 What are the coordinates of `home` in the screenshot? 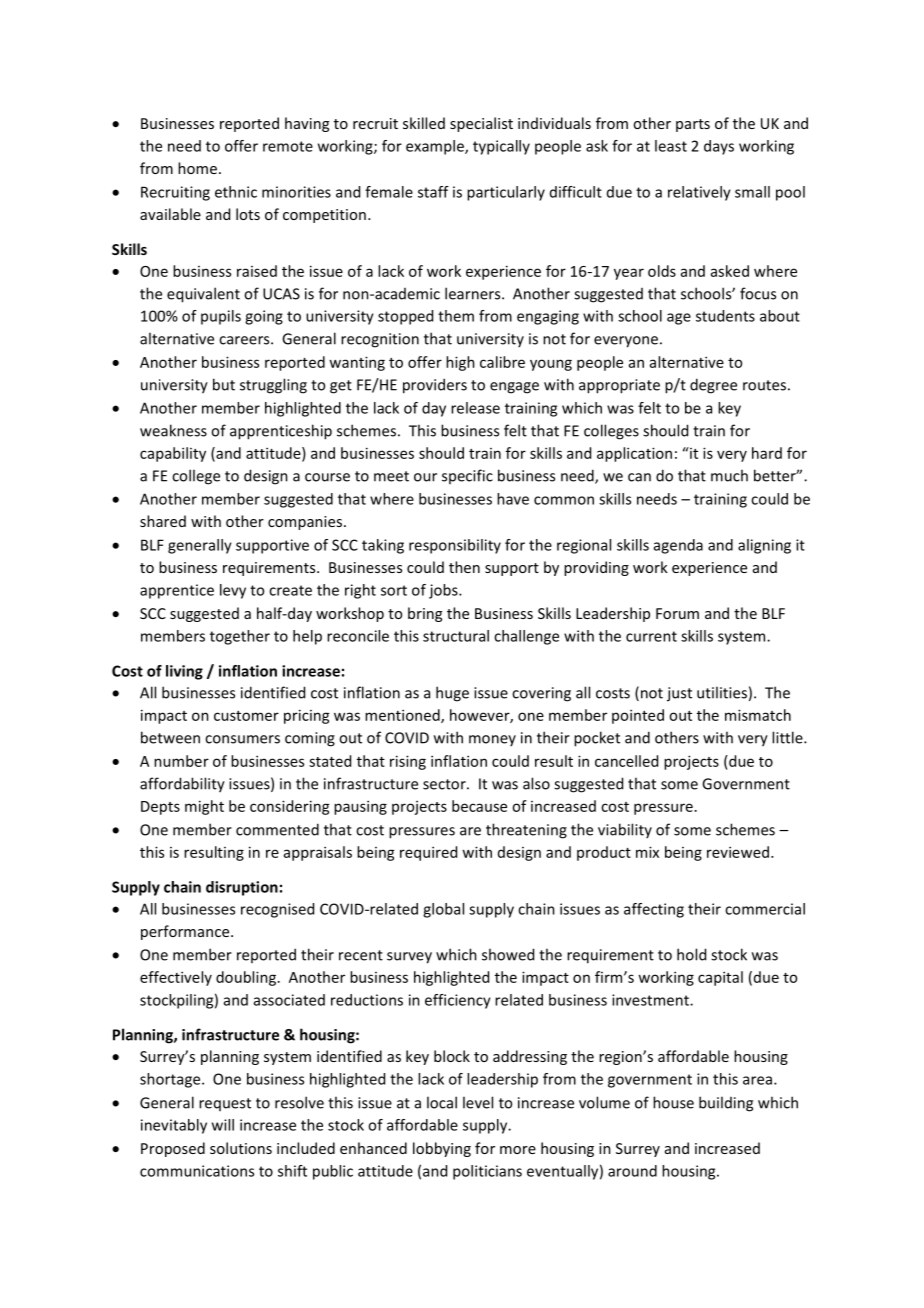 It's located at (197, 168).
